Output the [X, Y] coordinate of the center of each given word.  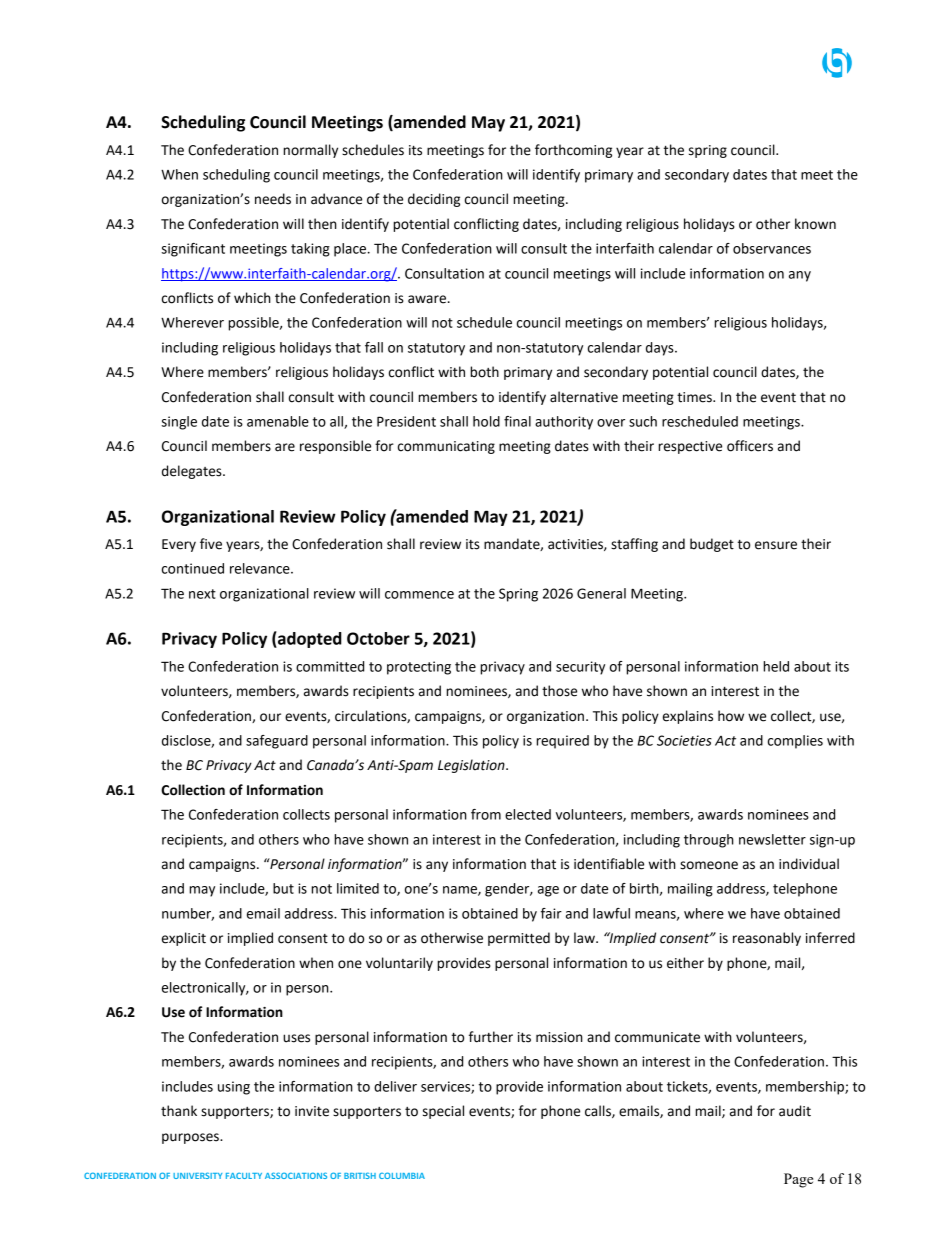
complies [795, 742]
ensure [776, 545]
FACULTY [244, 1175]
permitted [519, 939]
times [695, 397]
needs [273, 199]
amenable [278, 421]
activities [576, 545]
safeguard [277, 742]
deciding [434, 200]
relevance [261, 568]
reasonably [767, 939]
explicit [184, 939]
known [815, 224]
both [484, 372]
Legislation [472, 766]
